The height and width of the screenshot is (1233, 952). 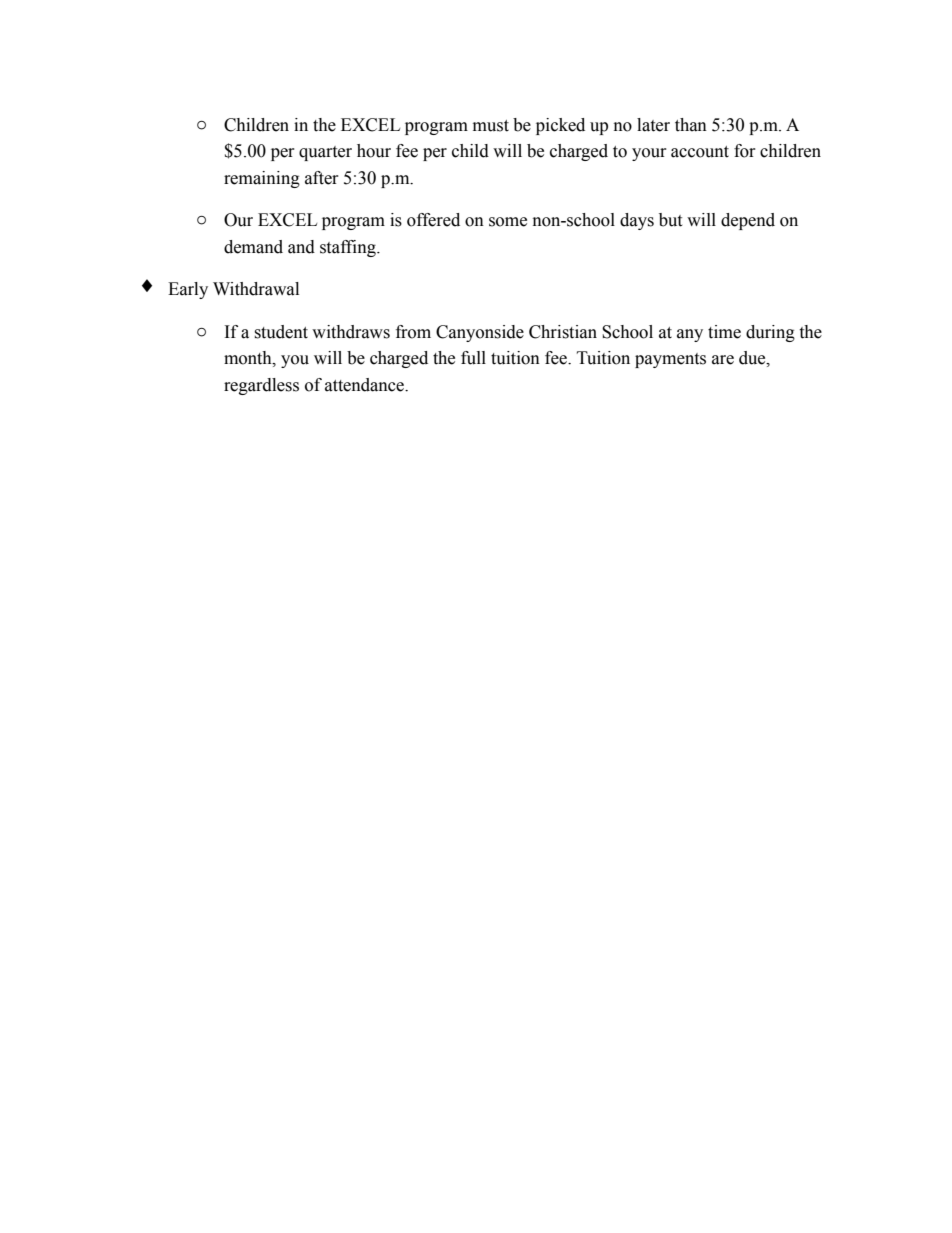 I want to click on but, so click(x=670, y=220).
